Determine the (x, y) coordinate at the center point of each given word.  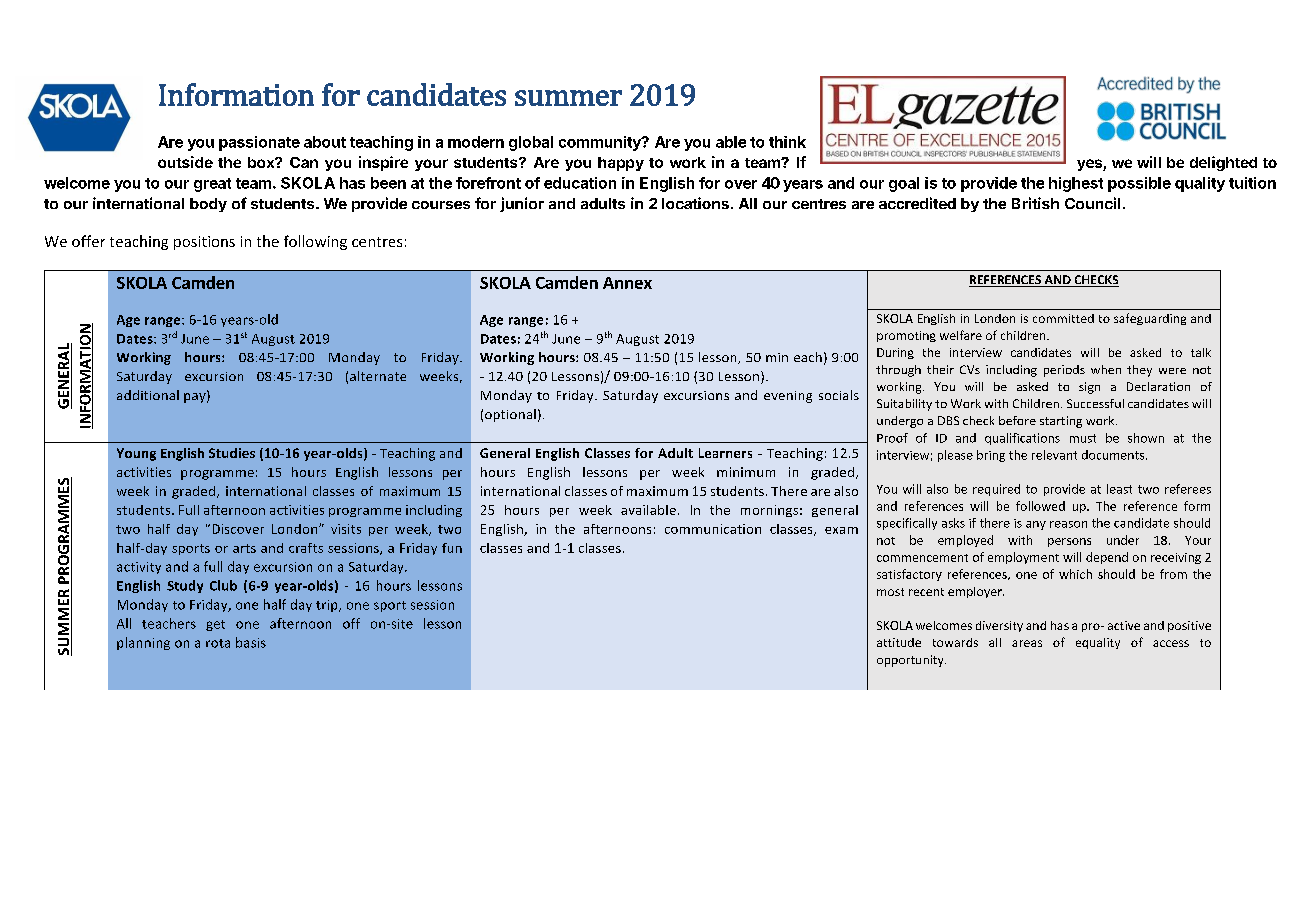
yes (1090, 165)
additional (148, 395)
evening (788, 397)
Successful (1095, 403)
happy (621, 164)
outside (185, 162)
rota (218, 643)
